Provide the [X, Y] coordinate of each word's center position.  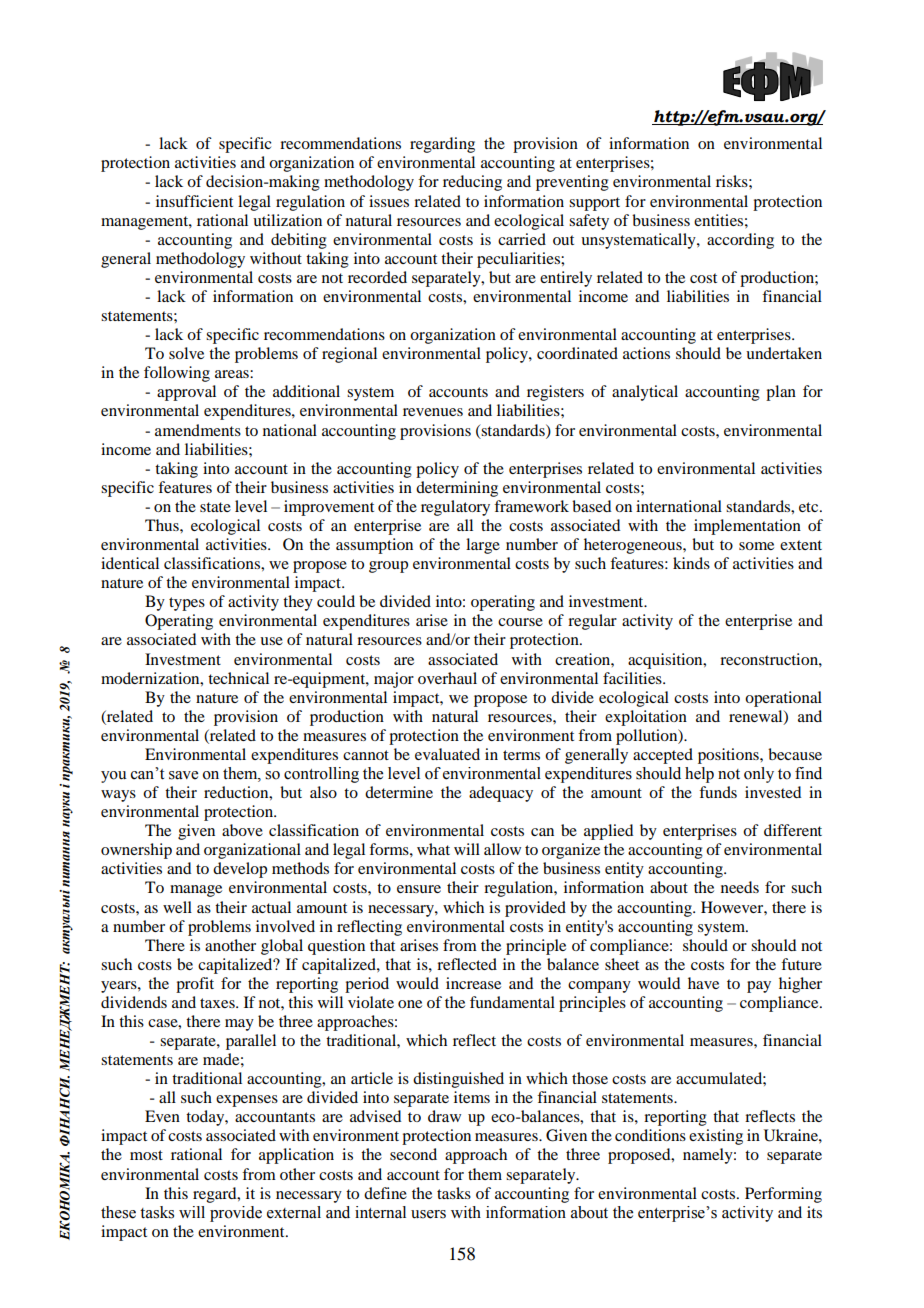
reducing [472, 183]
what [433, 849]
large [483, 546]
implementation [747, 527]
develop [240, 870]
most [146, 1155]
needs [740, 887]
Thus [163, 525]
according [740, 241]
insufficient [194, 201]
